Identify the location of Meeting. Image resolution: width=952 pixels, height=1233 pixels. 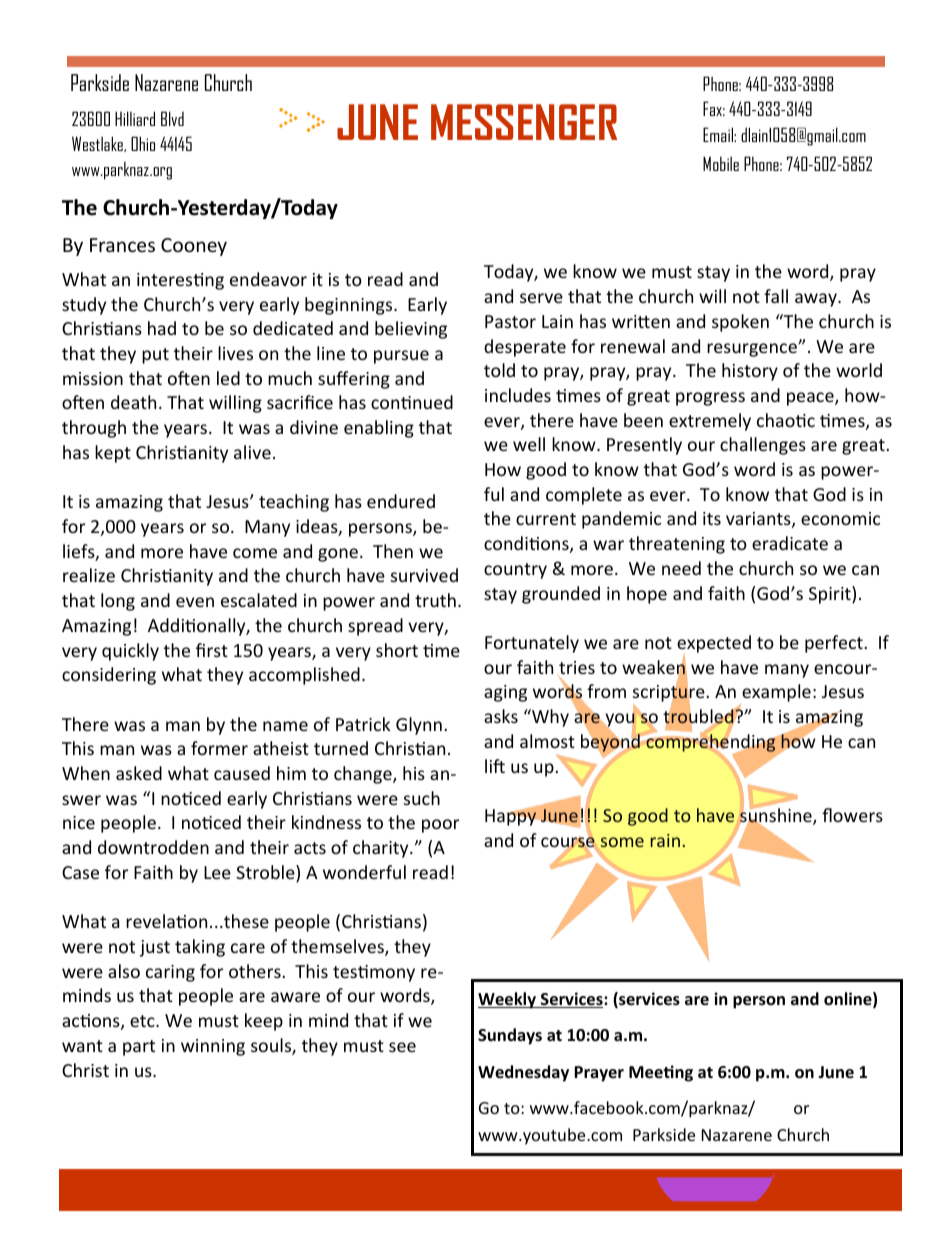
(661, 1073).
